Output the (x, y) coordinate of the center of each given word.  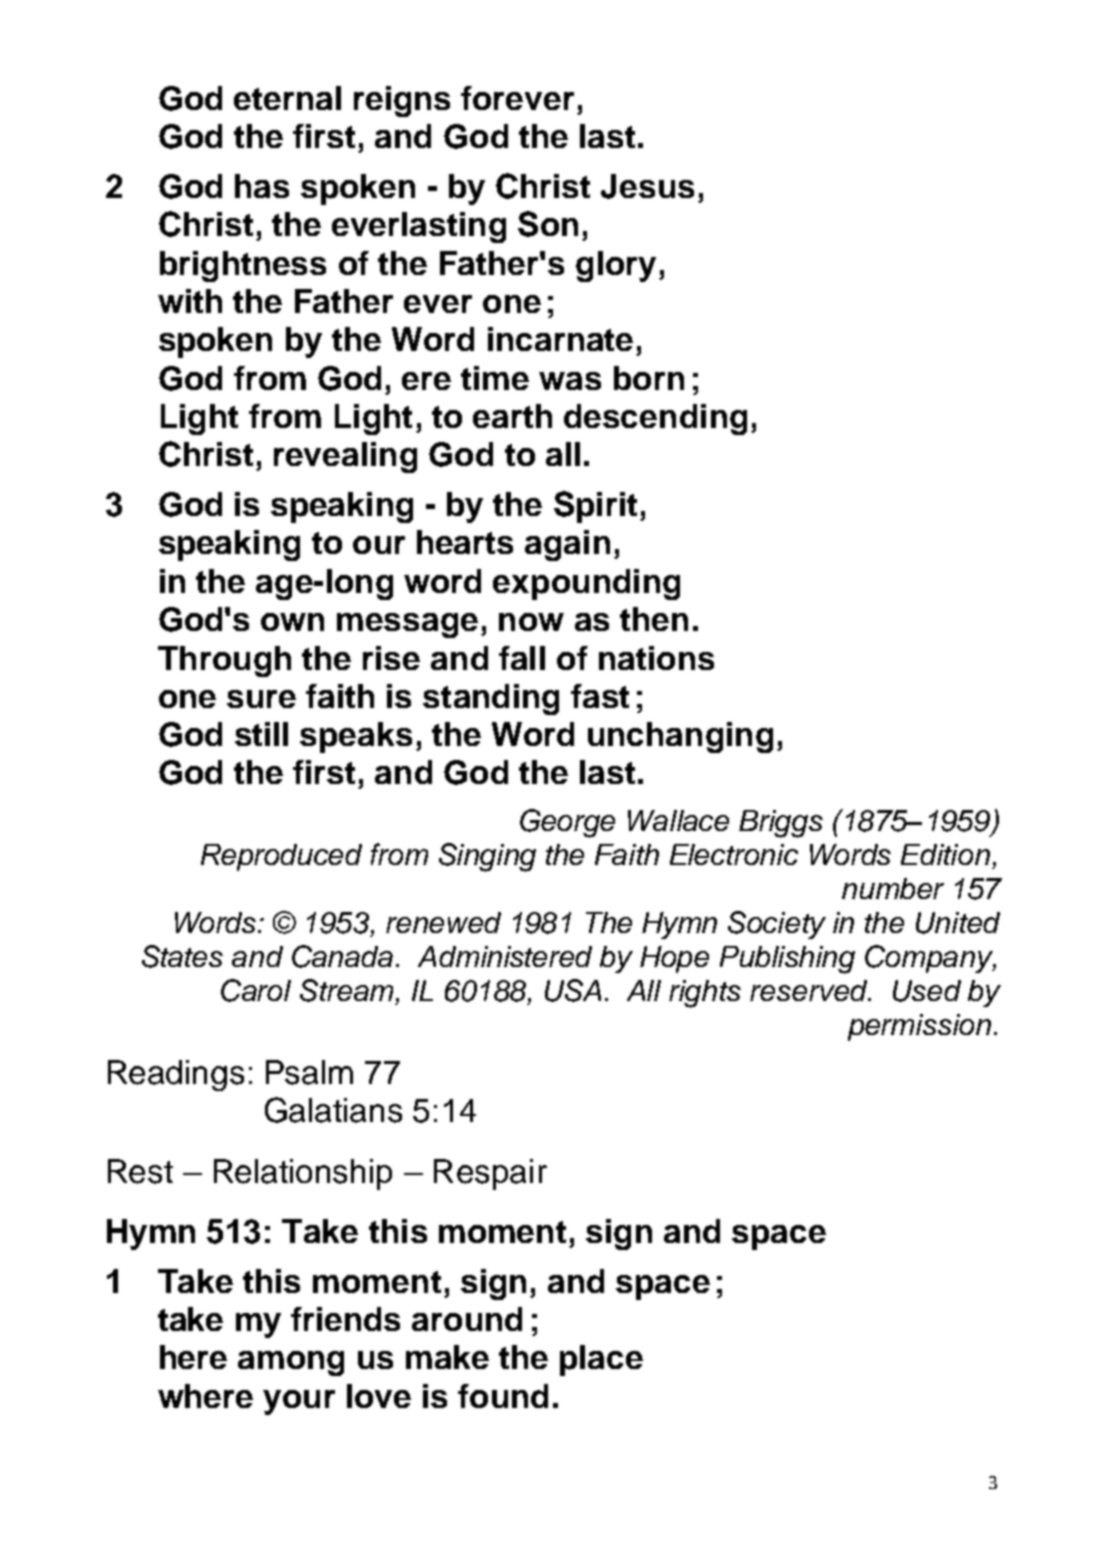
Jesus (647, 186)
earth (512, 416)
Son (548, 224)
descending (655, 419)
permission (919, 1027)
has (262, 186)
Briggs (781, 824)
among (291, 1363)
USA (573, 990)
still (261, 734)
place (601, 1360)
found (503, 1396)
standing (491, 699)
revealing (345, 457)
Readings (176, 1075)
